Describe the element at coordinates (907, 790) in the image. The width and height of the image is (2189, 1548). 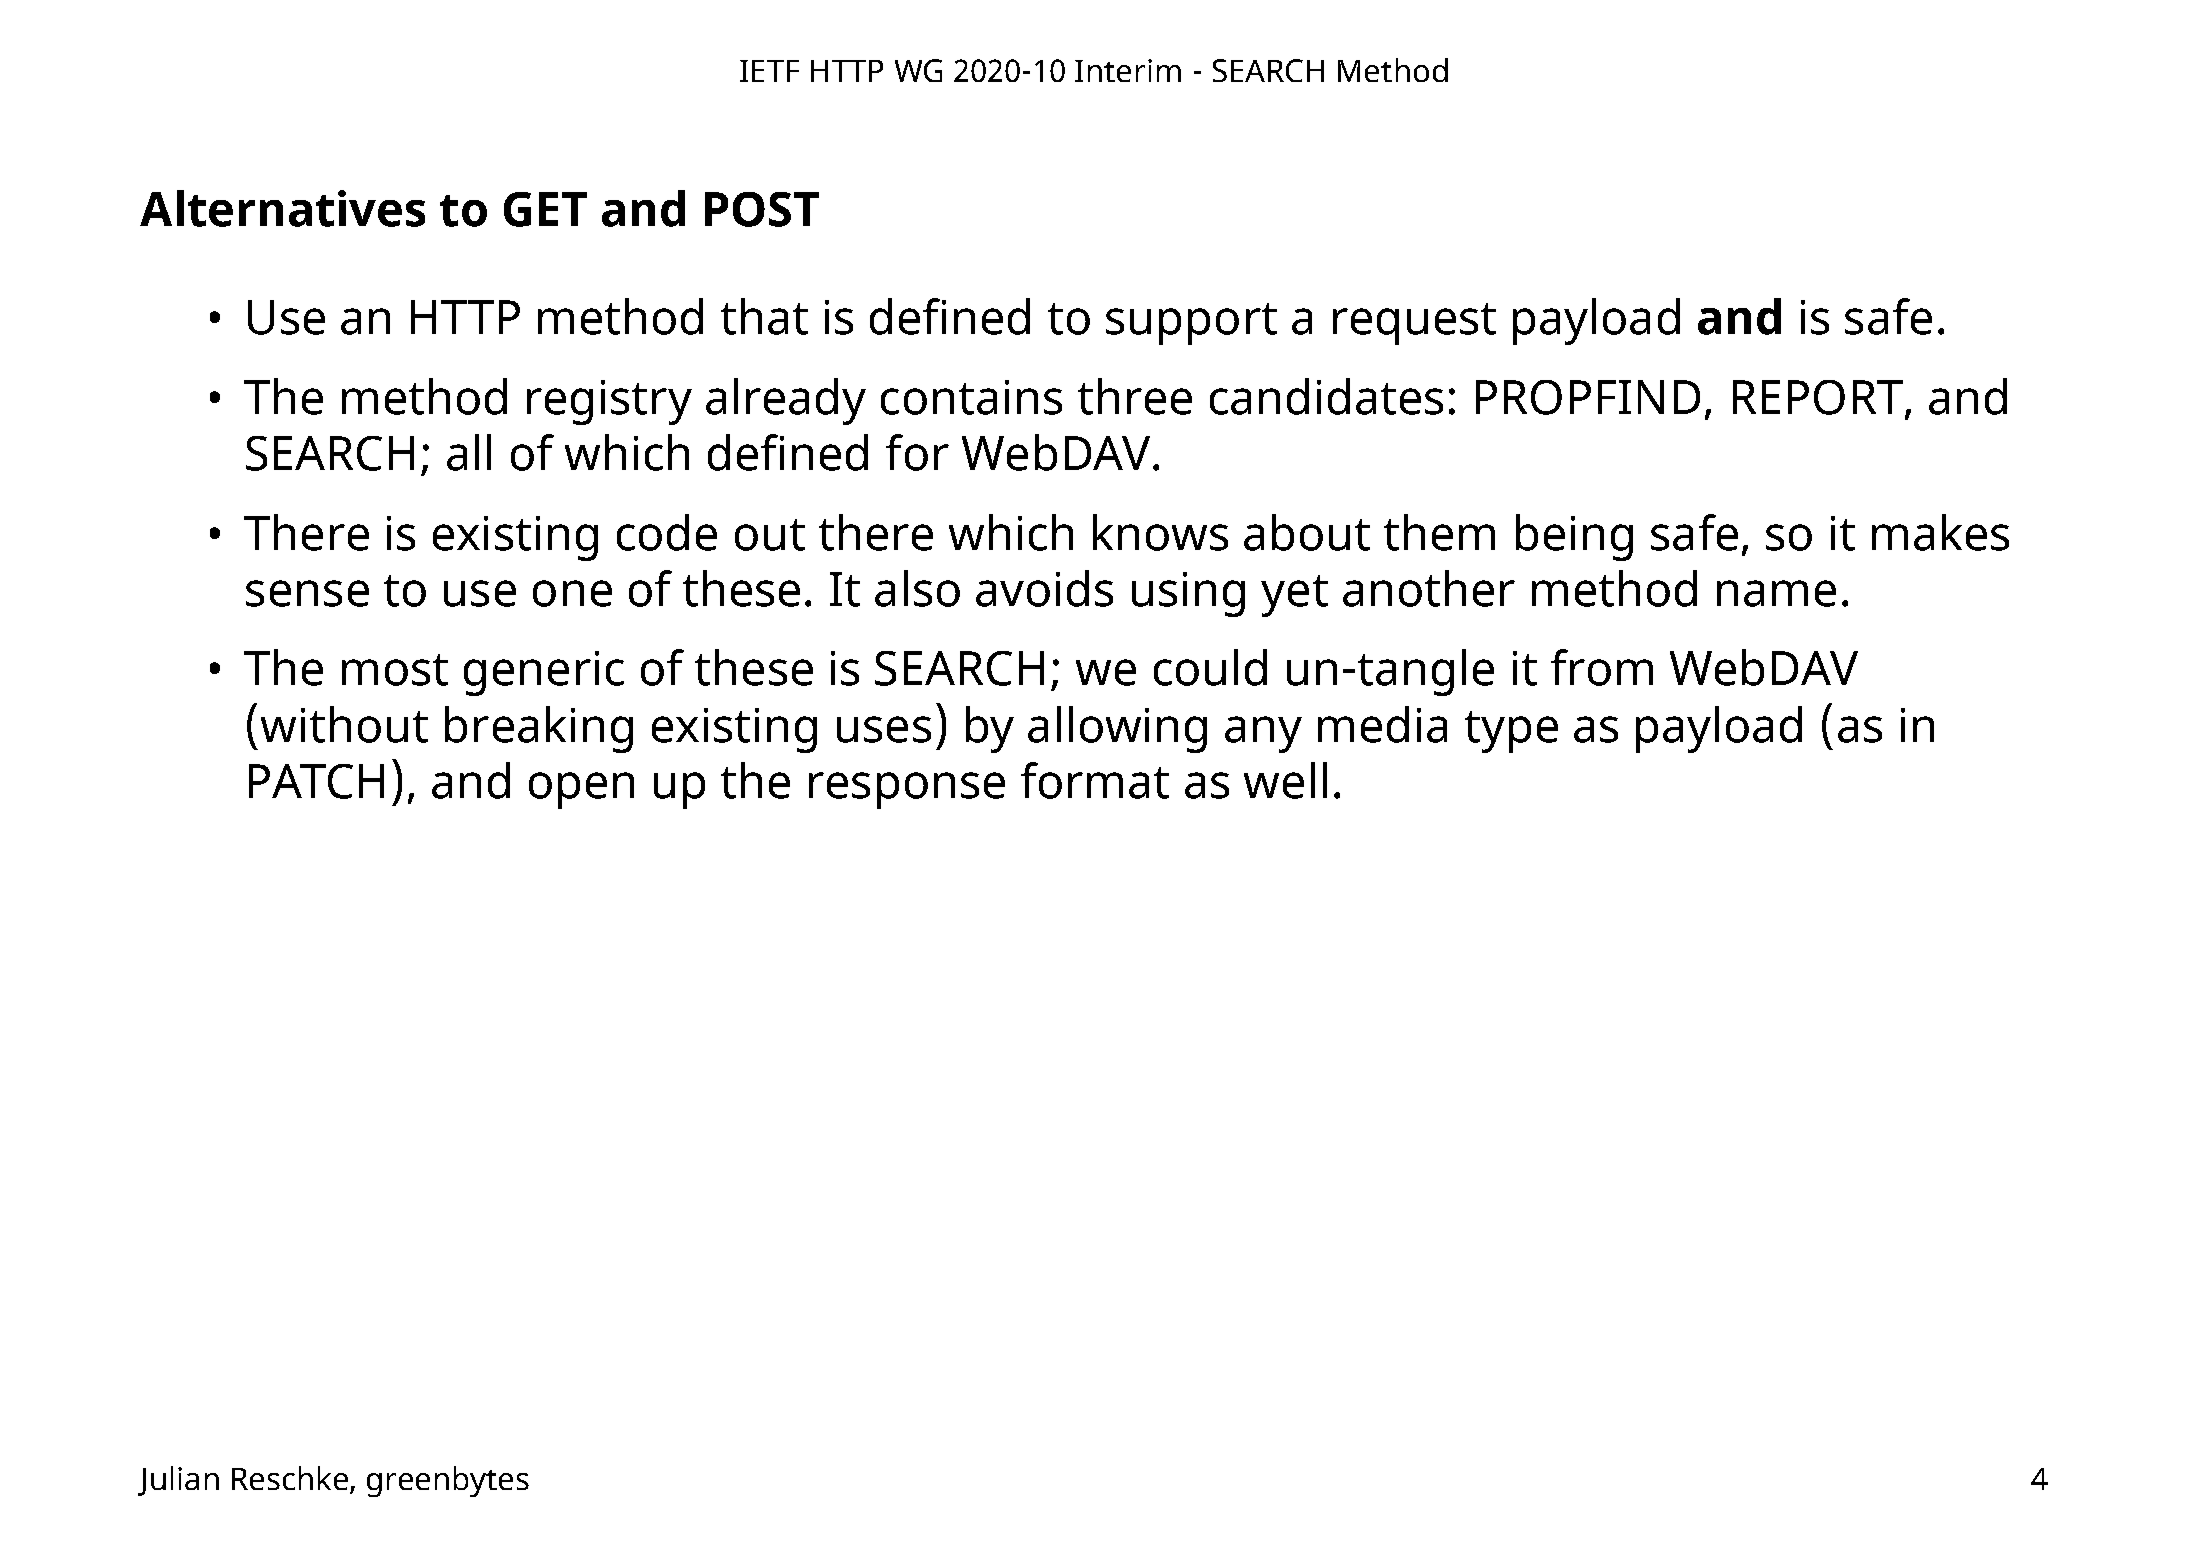
I see `response` at that location.
